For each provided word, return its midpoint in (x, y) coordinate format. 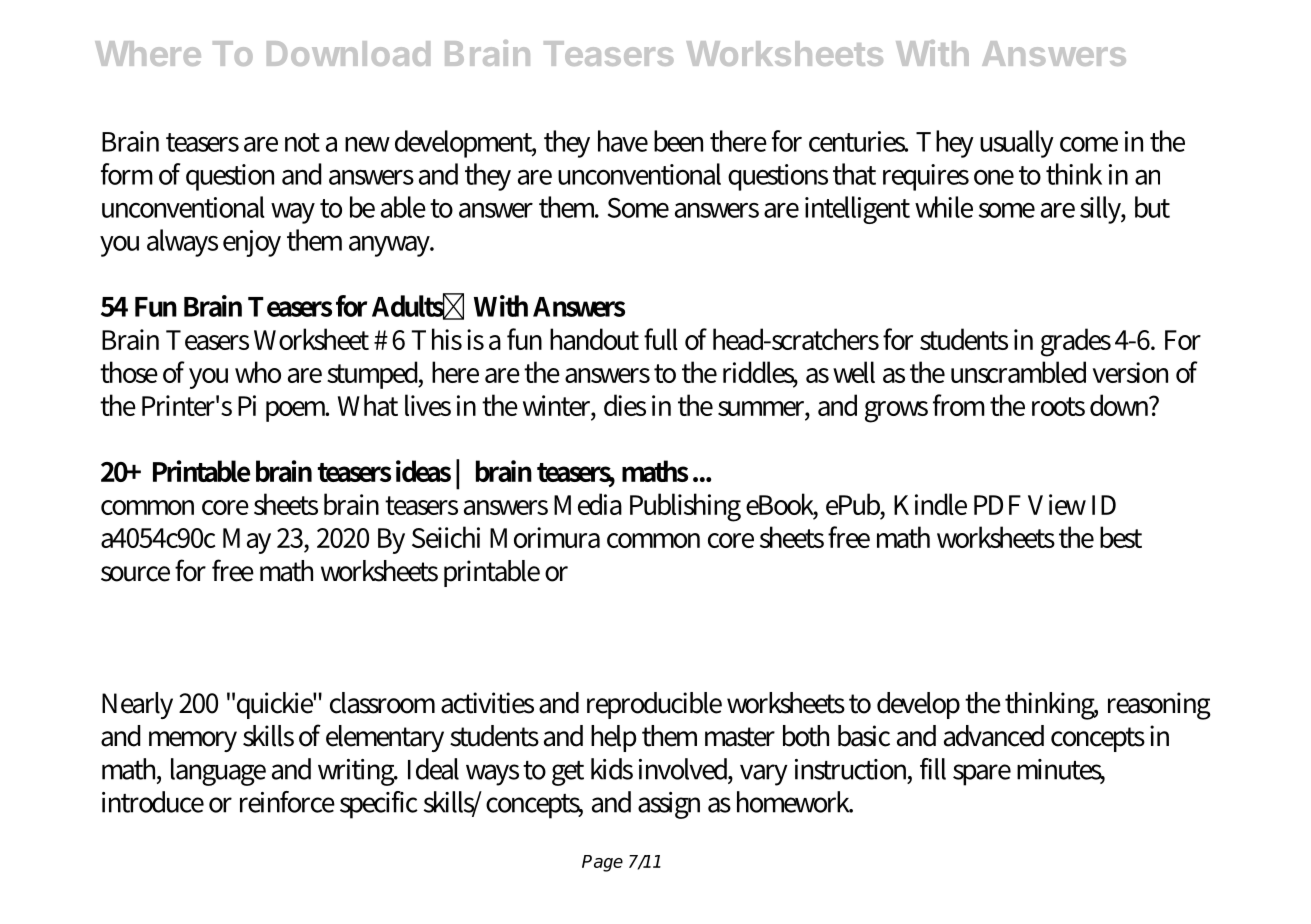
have (623, 141)
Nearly (137, 705)
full (661, 339)
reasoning (1159, 706)
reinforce (287, 802)
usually (1017, 144)
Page (602, 863)
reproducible (654, 705)
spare (982, 775)
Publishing (685, 507)
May (247, 541)
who (258, 372)
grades (1076, 342)
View (1057, 504)
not (302, 142)
